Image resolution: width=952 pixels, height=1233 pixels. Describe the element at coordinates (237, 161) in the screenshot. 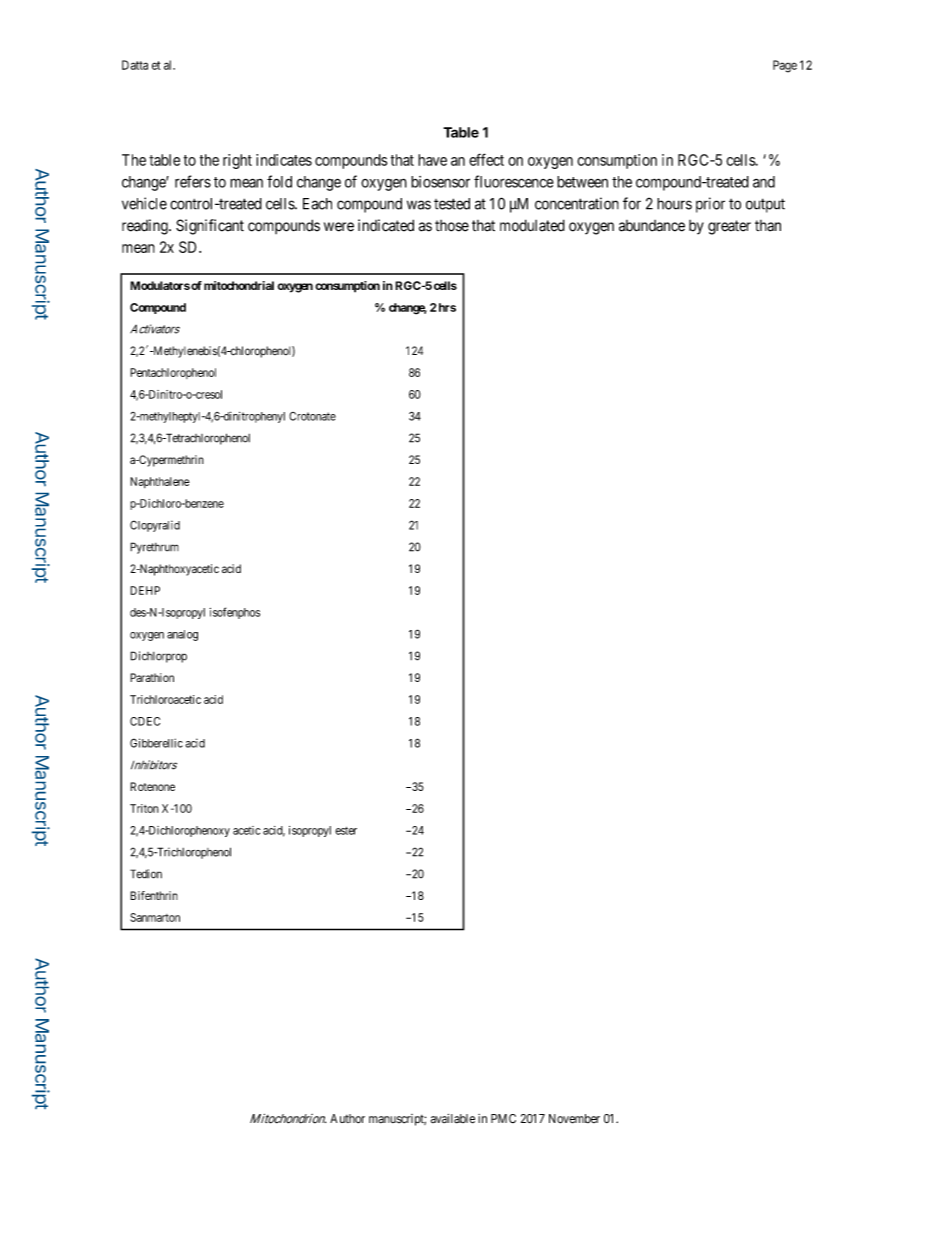

I see `right` at that location.
